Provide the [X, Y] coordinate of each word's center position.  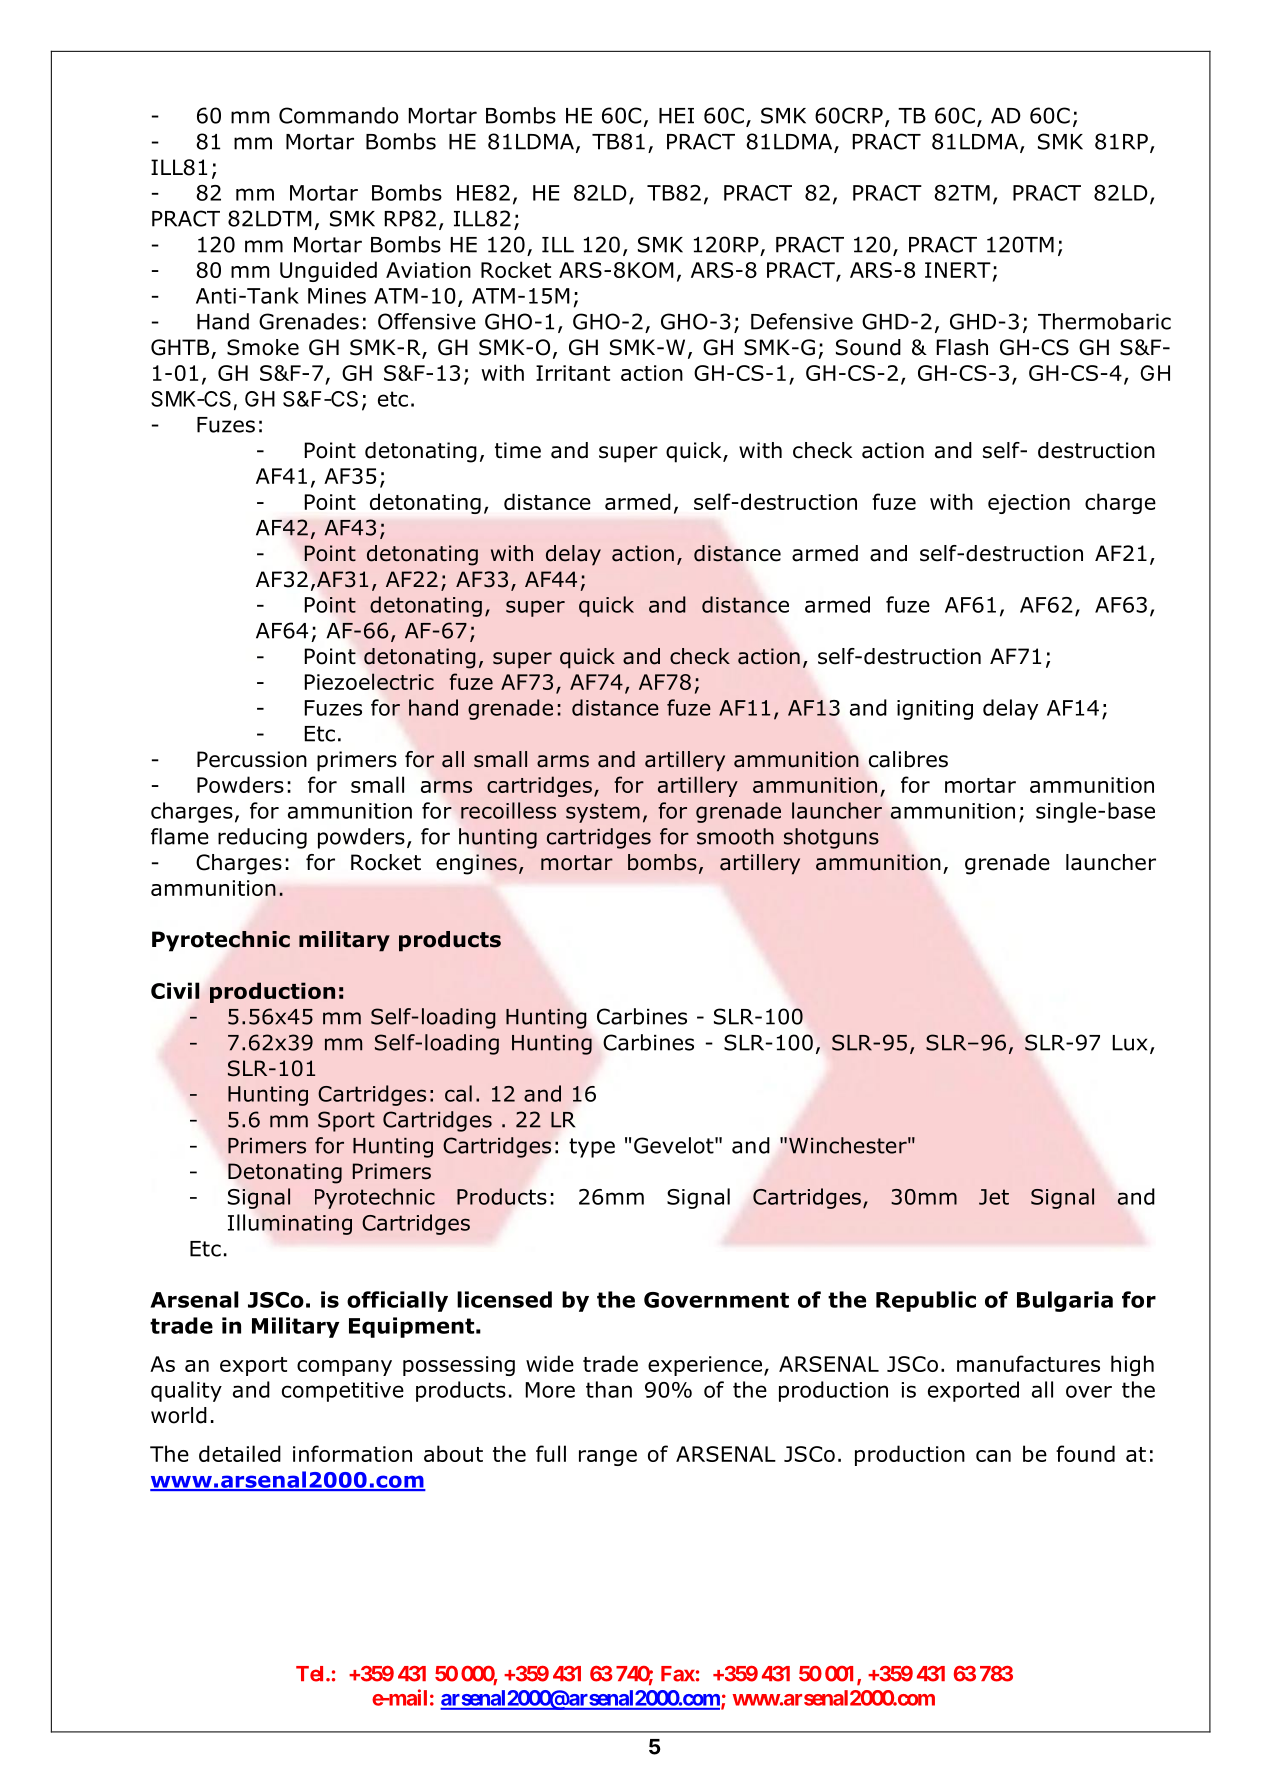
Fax [678, 1674]
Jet [994, 1197]
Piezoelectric [369, 681]
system [603, 813]
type [592, 1148]
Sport [346, 1121]
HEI [676, 116]
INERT [958, 270]
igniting [935, 710]
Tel [311, 1674]
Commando [338, 115]
